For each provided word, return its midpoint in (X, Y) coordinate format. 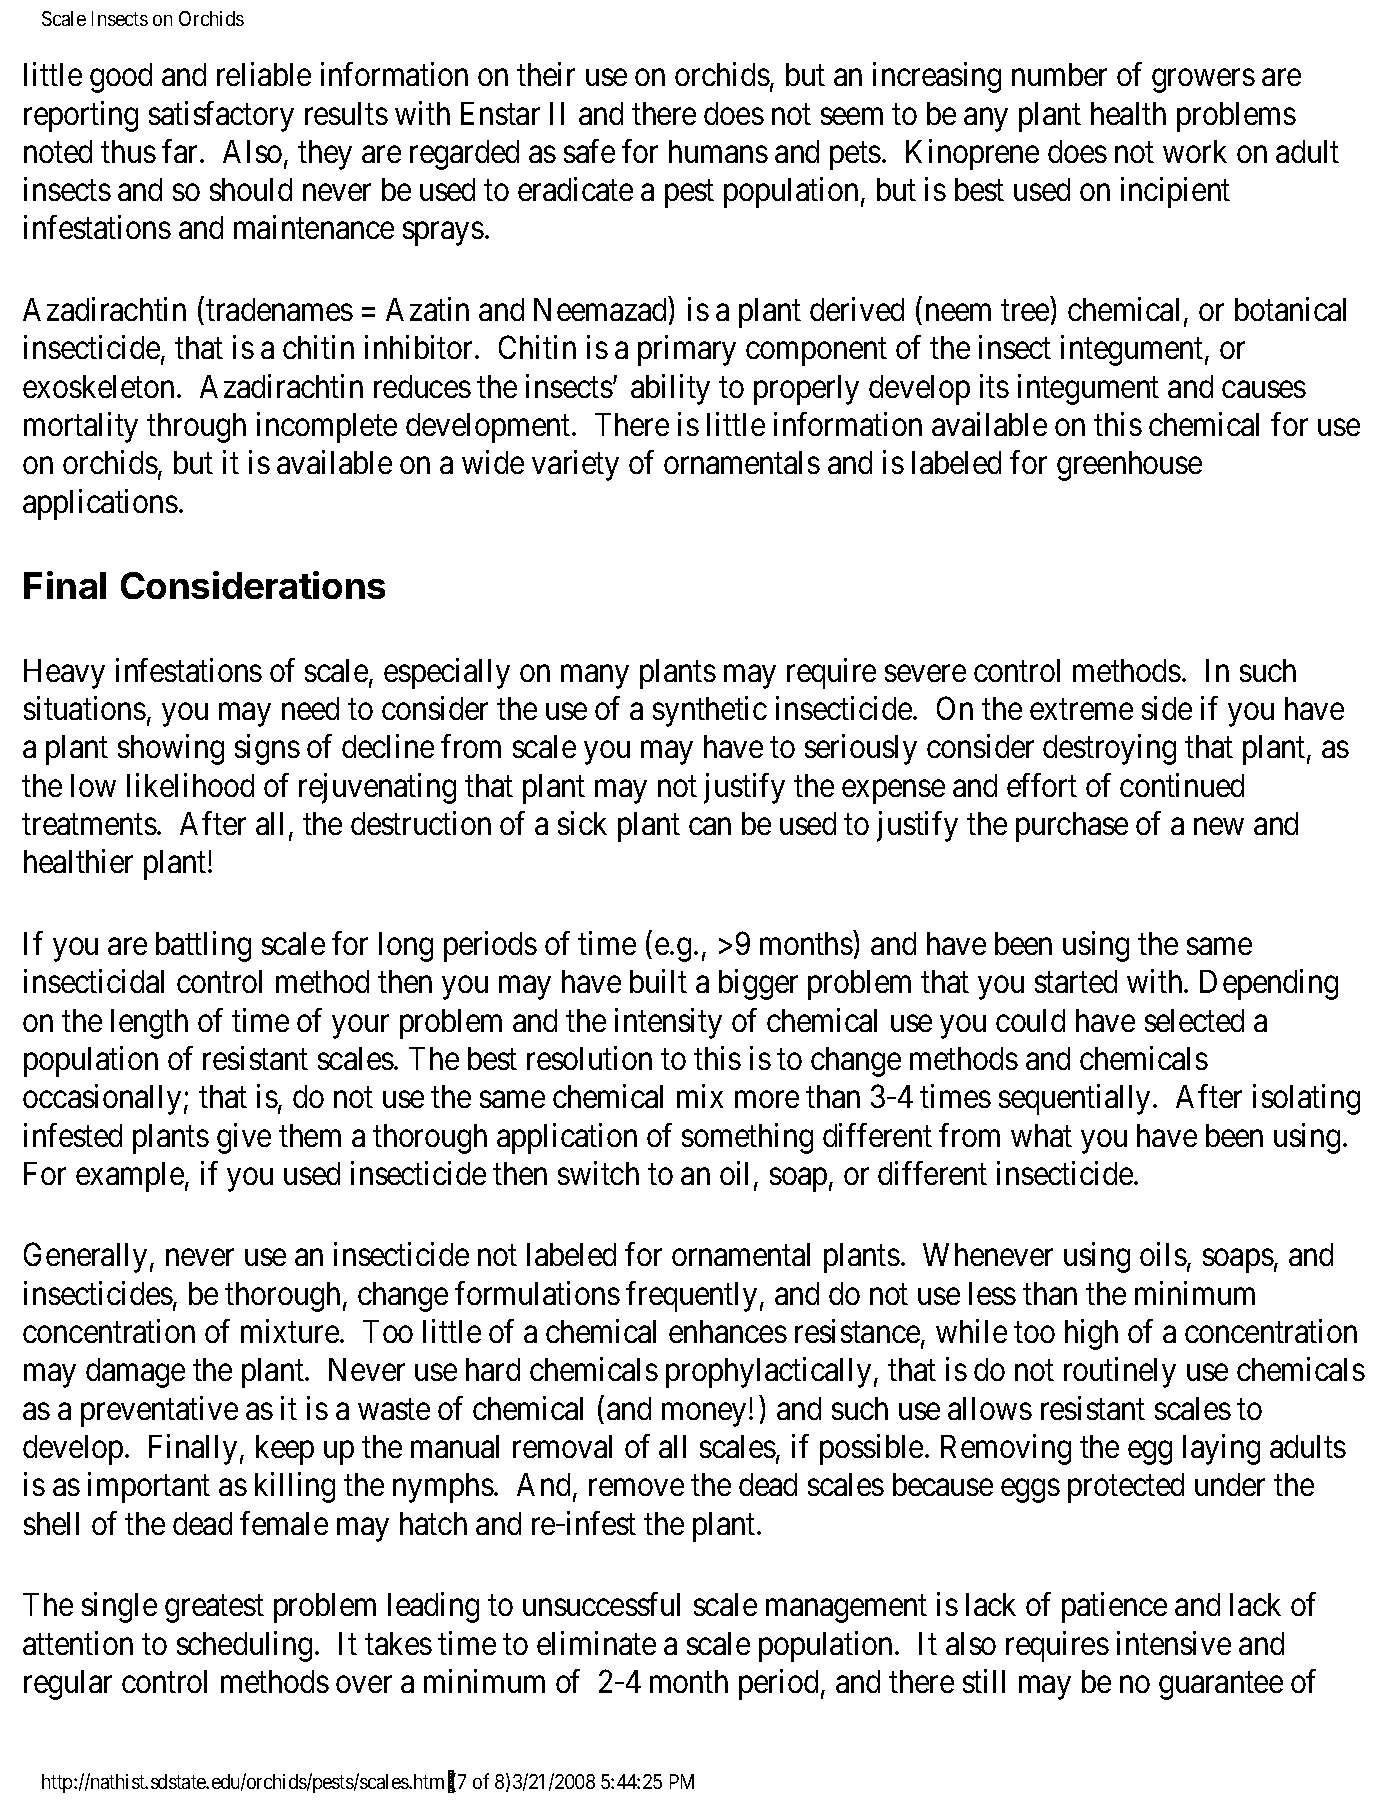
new (1219, 826)
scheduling (244, 1646)
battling (203, 946)
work (1195, 151)
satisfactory (221, 116)
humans (718, 151)
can (710, 826)
